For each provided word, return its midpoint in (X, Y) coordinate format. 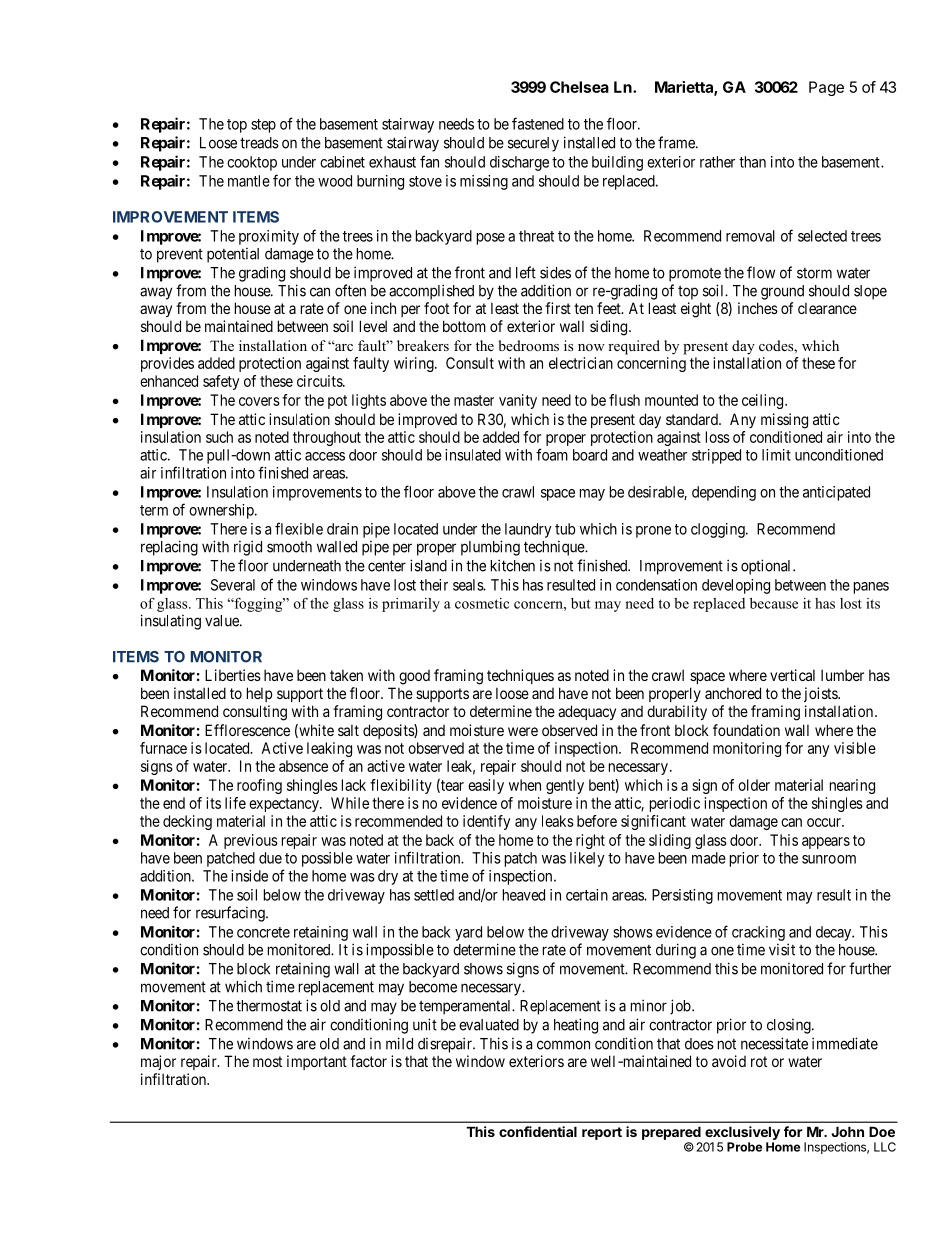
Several (233, 585)
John (848, 1131)
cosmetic (482, 603)
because (774, 603)
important (317, 1062)
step (263, 126)
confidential (538, 1131)
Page (826, 88)
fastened (538, 123)
